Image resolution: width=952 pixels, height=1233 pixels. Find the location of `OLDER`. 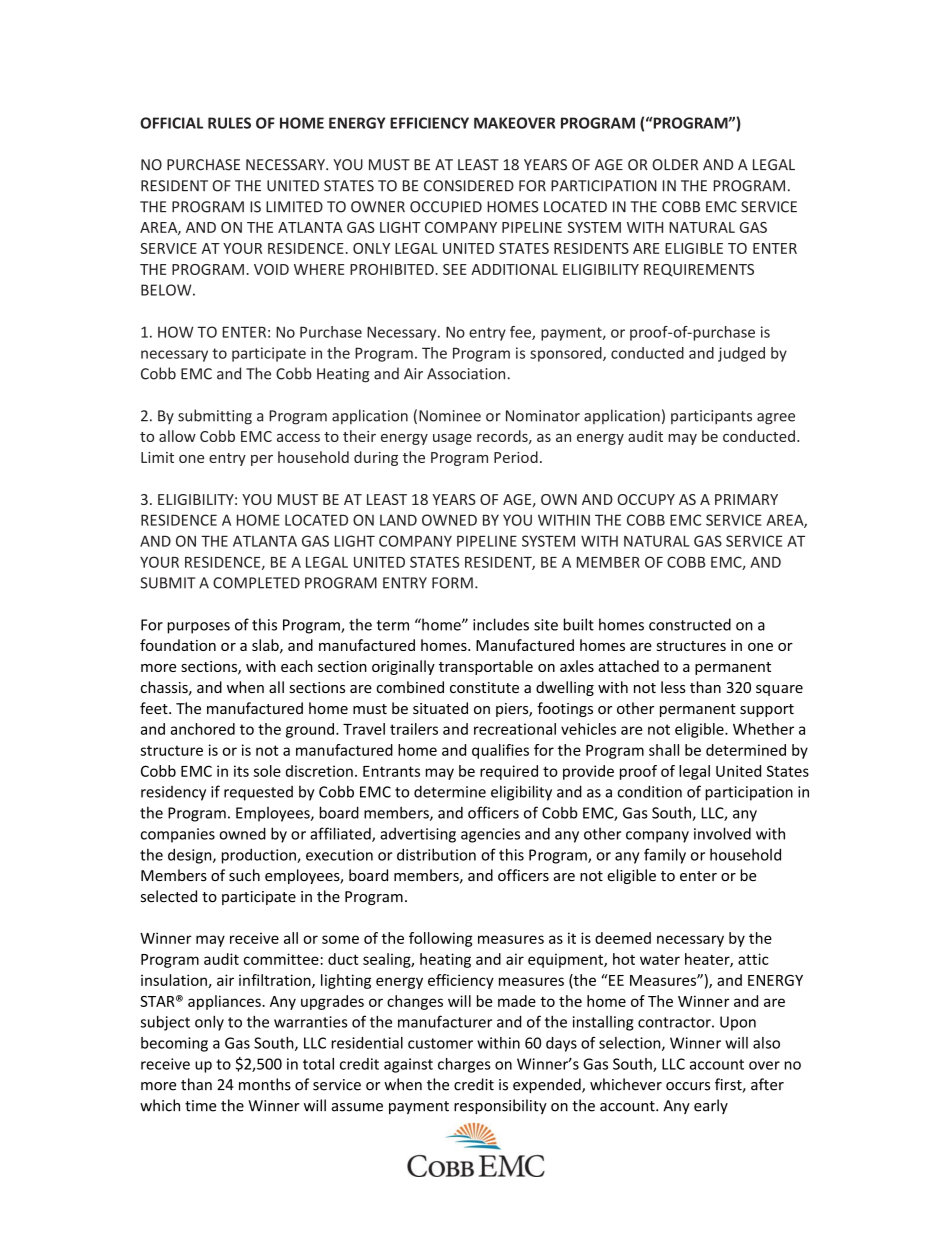

OLDER is located at coordinates (675, 165).
